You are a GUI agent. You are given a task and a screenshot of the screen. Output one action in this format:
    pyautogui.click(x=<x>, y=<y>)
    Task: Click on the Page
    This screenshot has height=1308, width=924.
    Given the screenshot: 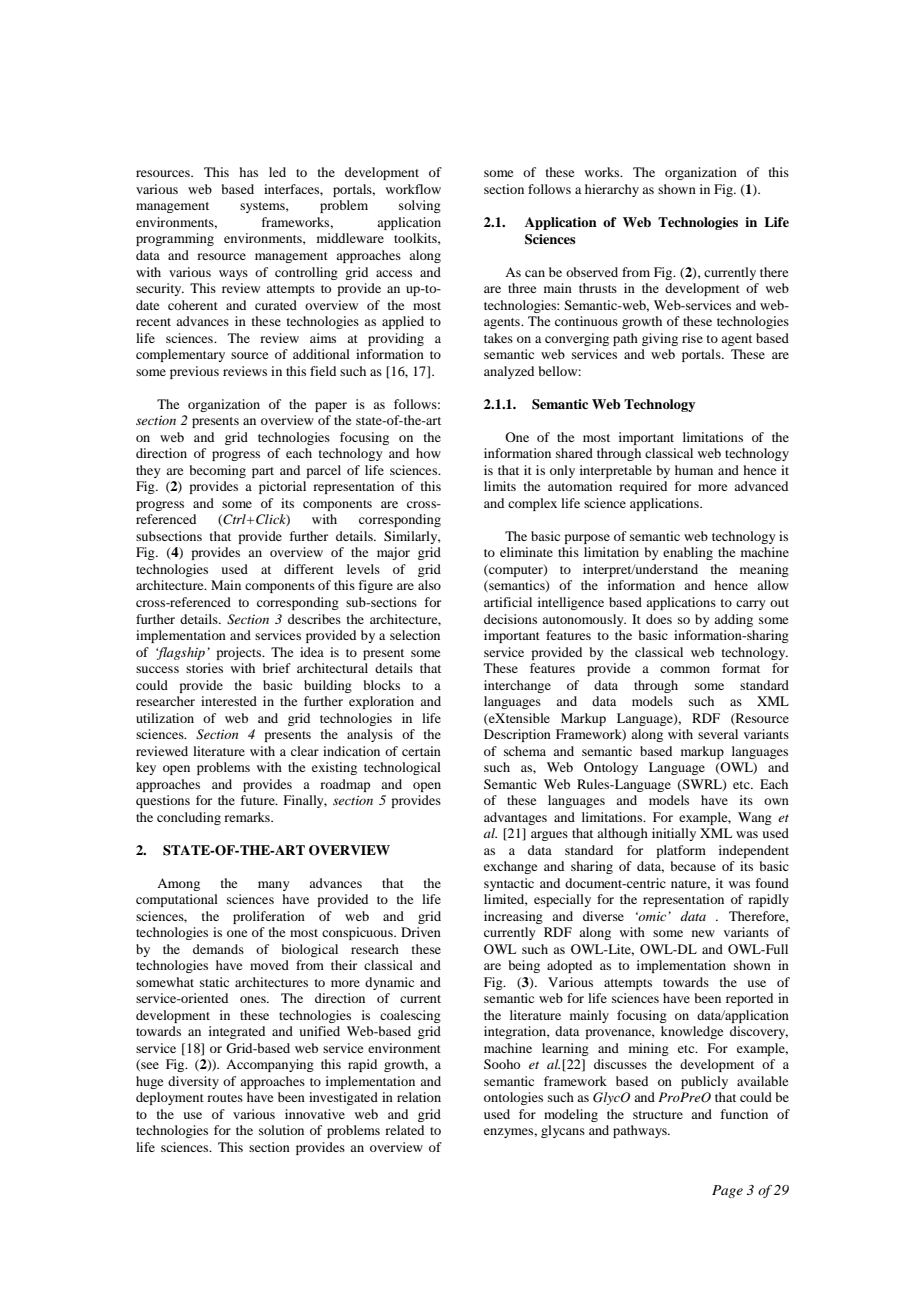 What is the action you would take?
    pyautogui.click(x=727, y=1191)
